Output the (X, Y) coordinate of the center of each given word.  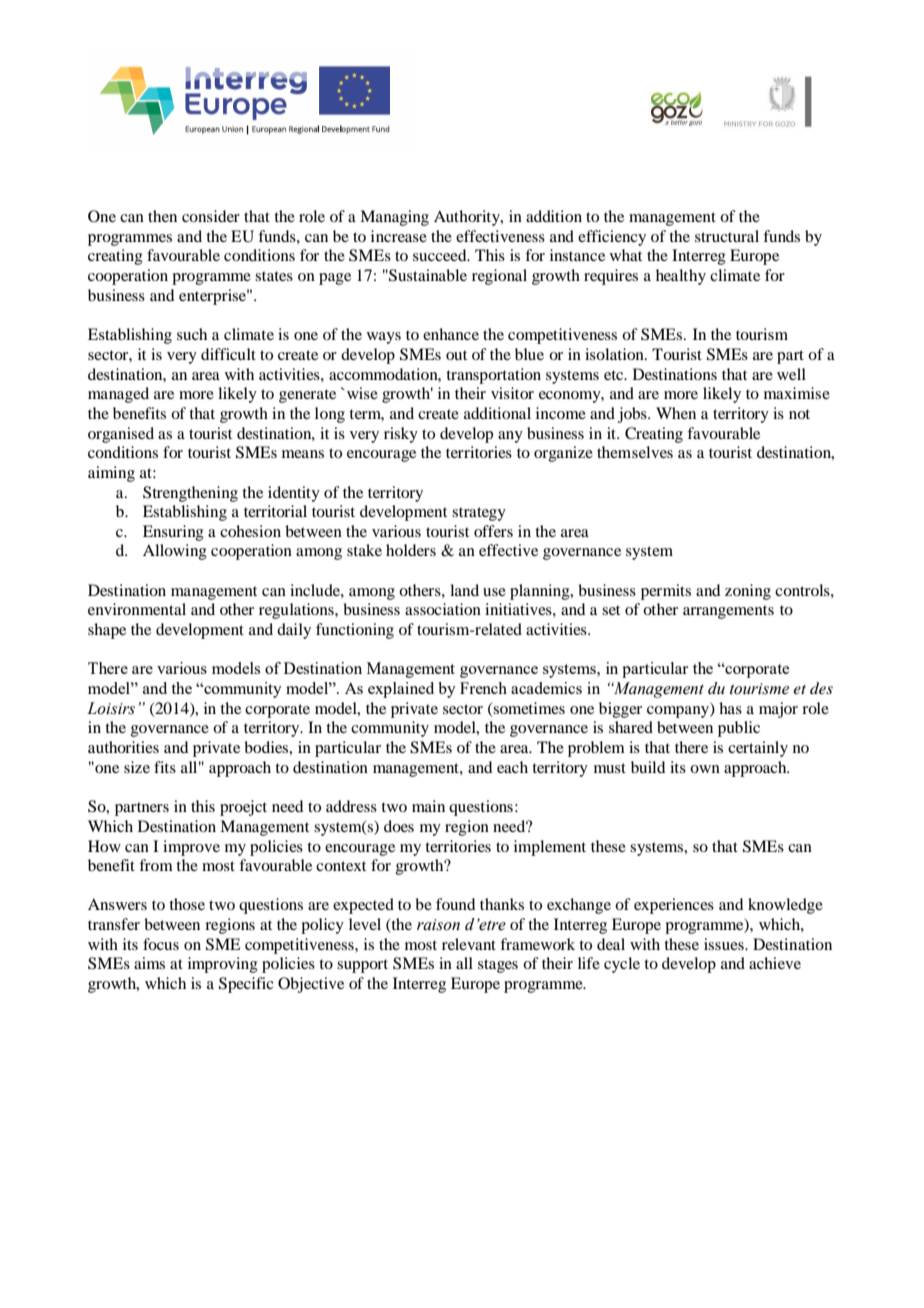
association (443, 609)
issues (725, 944)
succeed (441, 255)
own (705, 769)
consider (211, 216)
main (428, 806)
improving (223, 965)
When (676, 413)
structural (727, 236)
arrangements (728, 612)
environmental (137, 609)
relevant (469, 944)
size (137, 767)
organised (121, 435)
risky (401, 435)
